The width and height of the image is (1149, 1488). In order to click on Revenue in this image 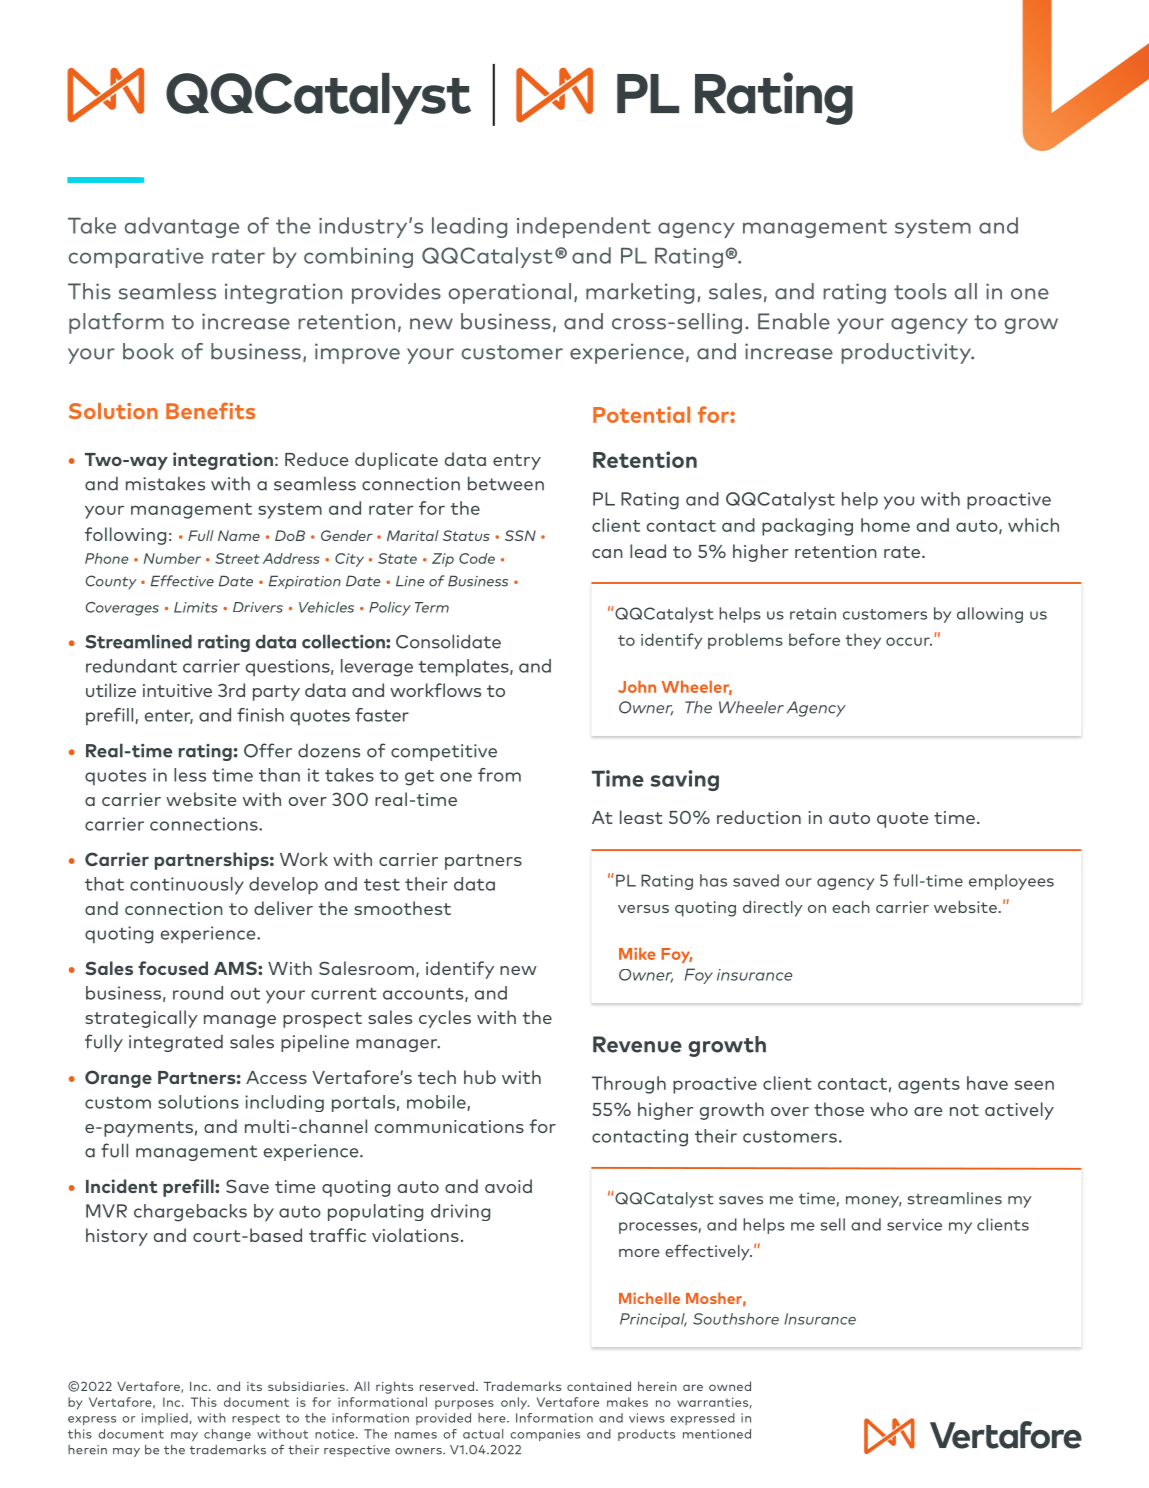, I will do `click(637, 1044)`.
